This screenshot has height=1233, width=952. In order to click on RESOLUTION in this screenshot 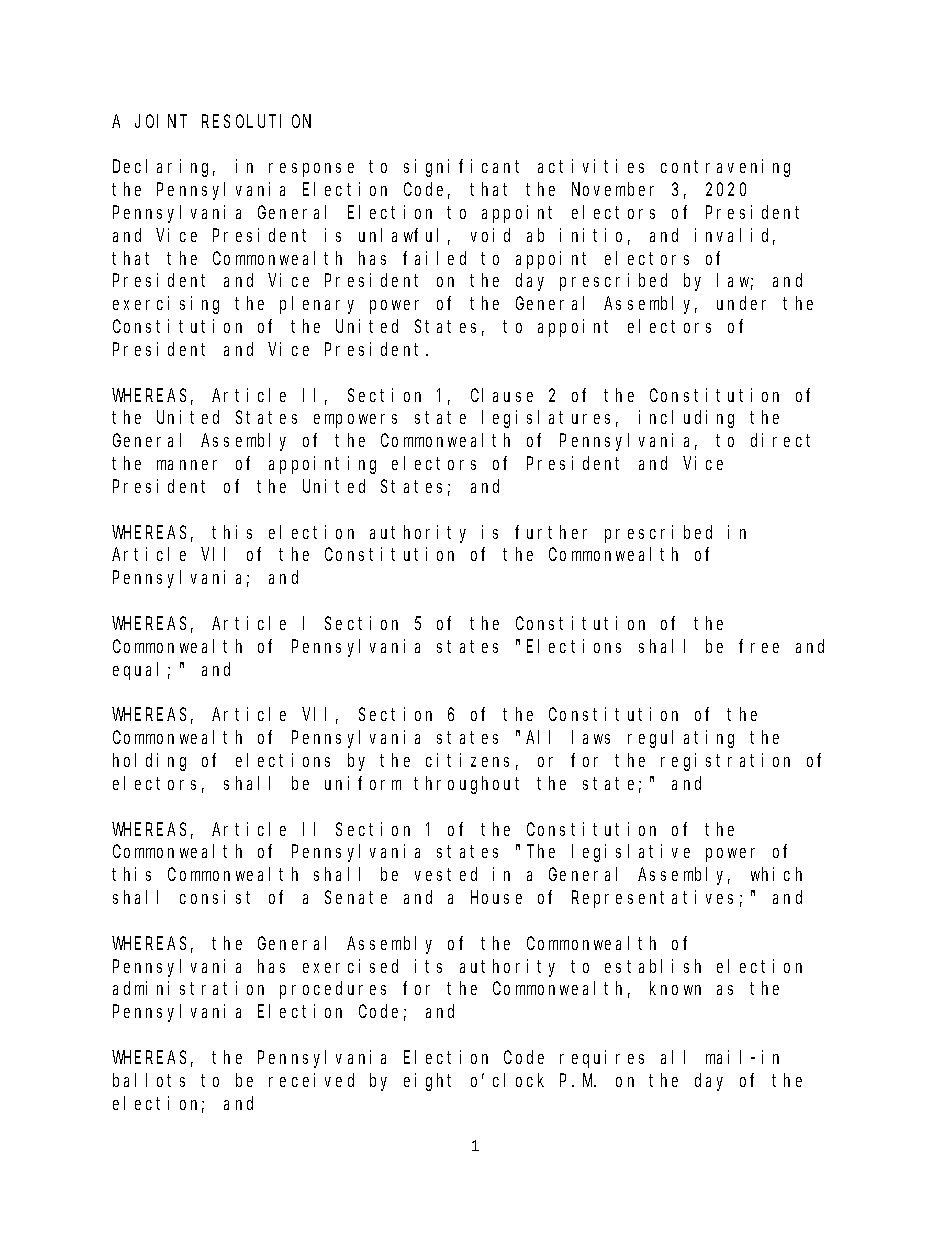, I will do `click(256, 121)`.
